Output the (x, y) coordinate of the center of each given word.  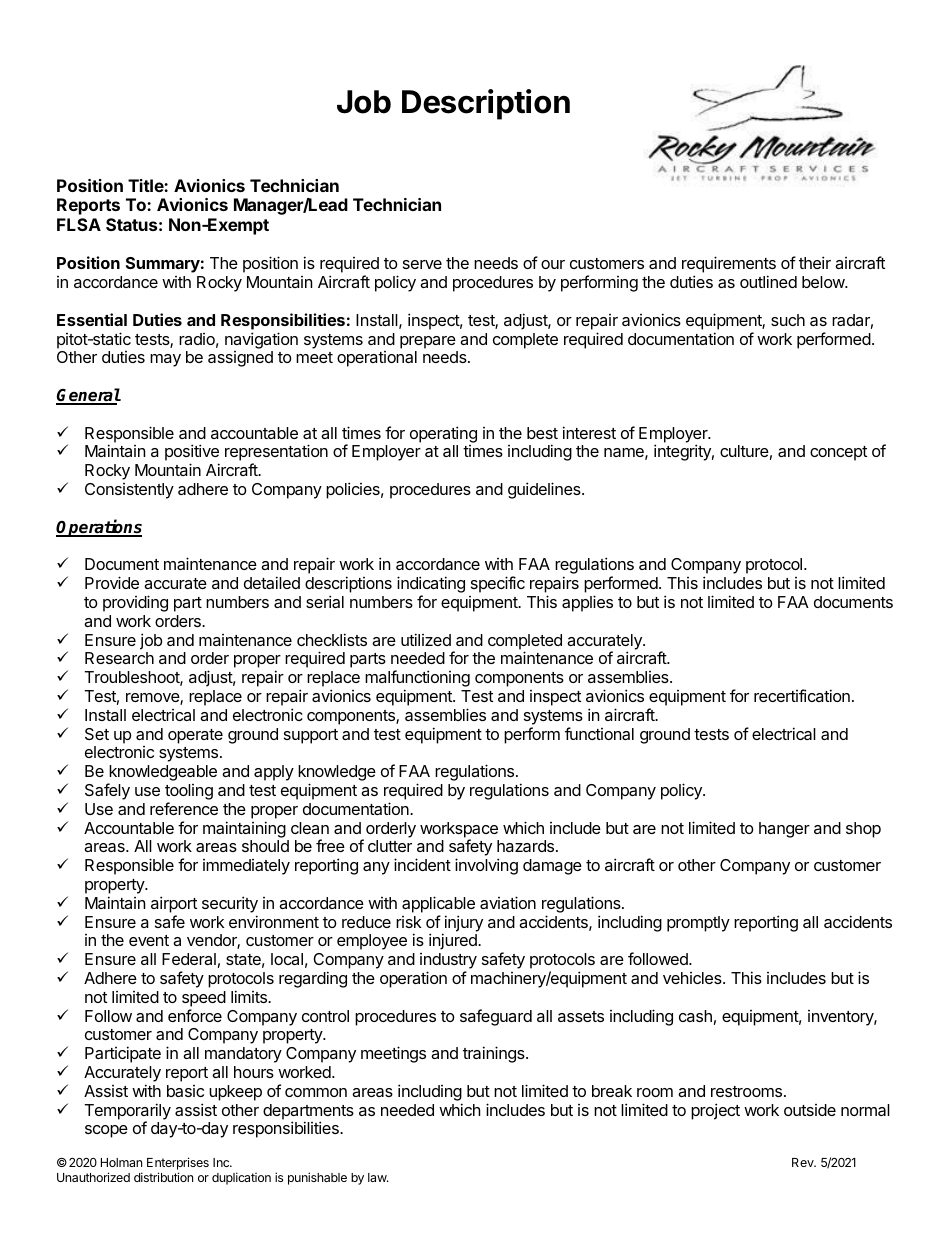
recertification (802, 695)
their (815, 262)
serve (422, 264)
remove (153, 699)
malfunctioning (417, 680)
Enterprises (178, 1165)
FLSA (79, 224)
